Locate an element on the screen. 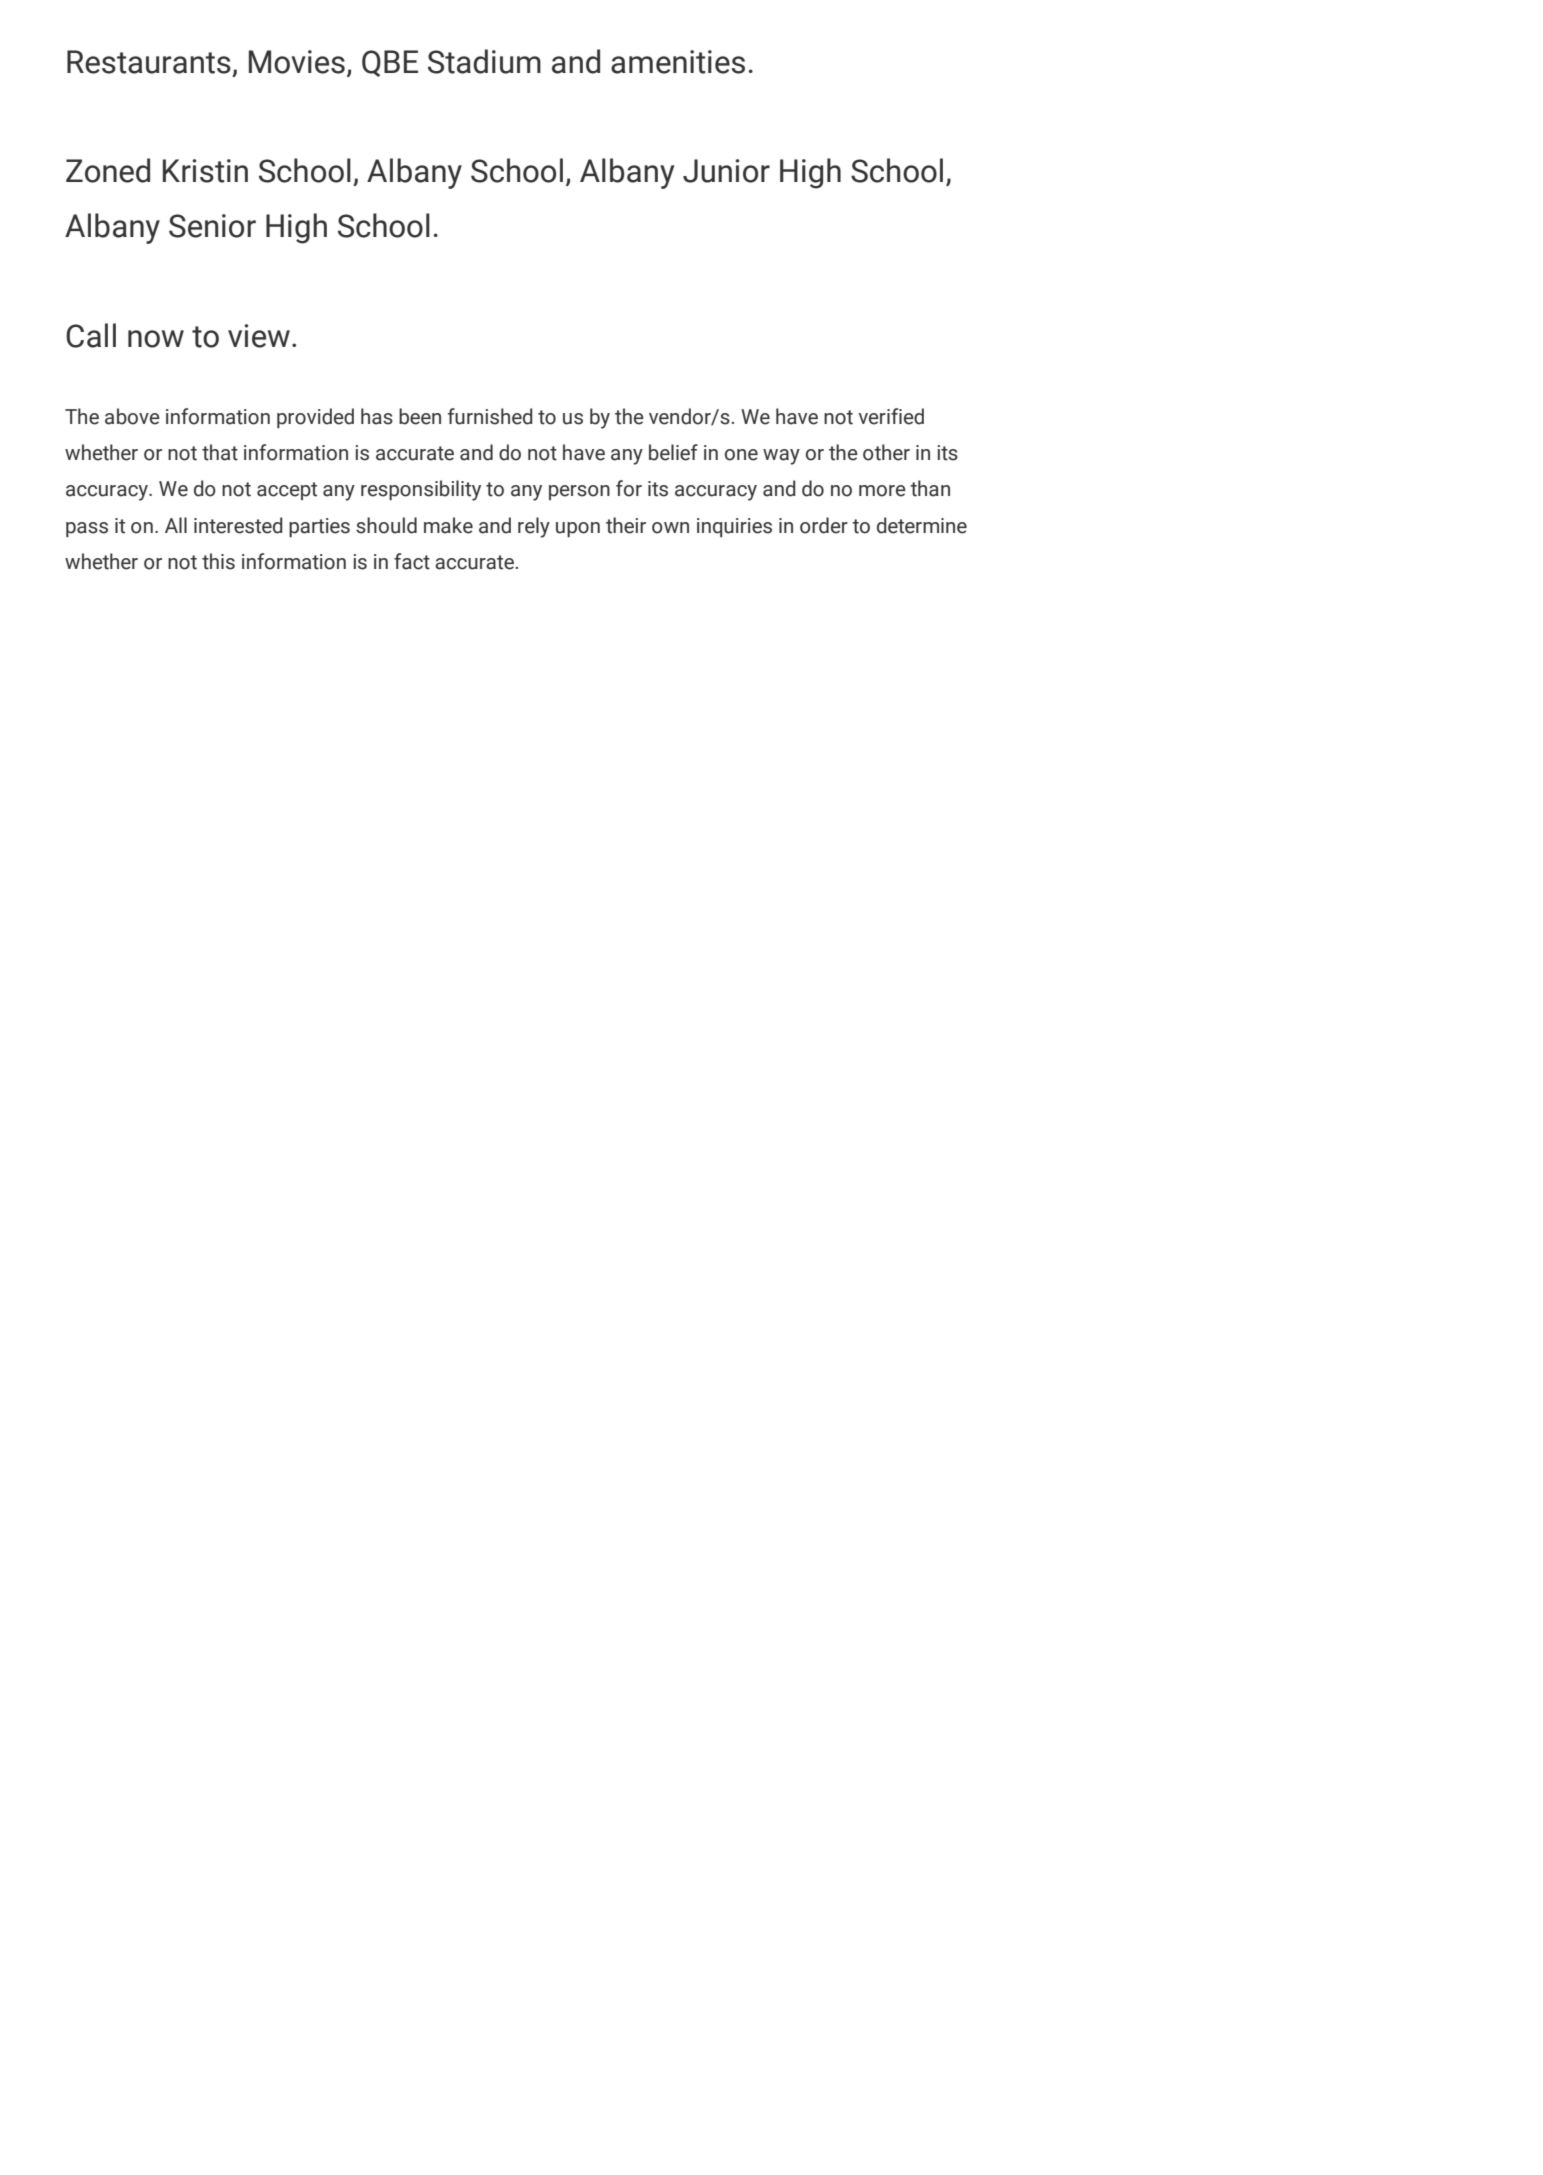  order is located at coordinates (824, 525).
